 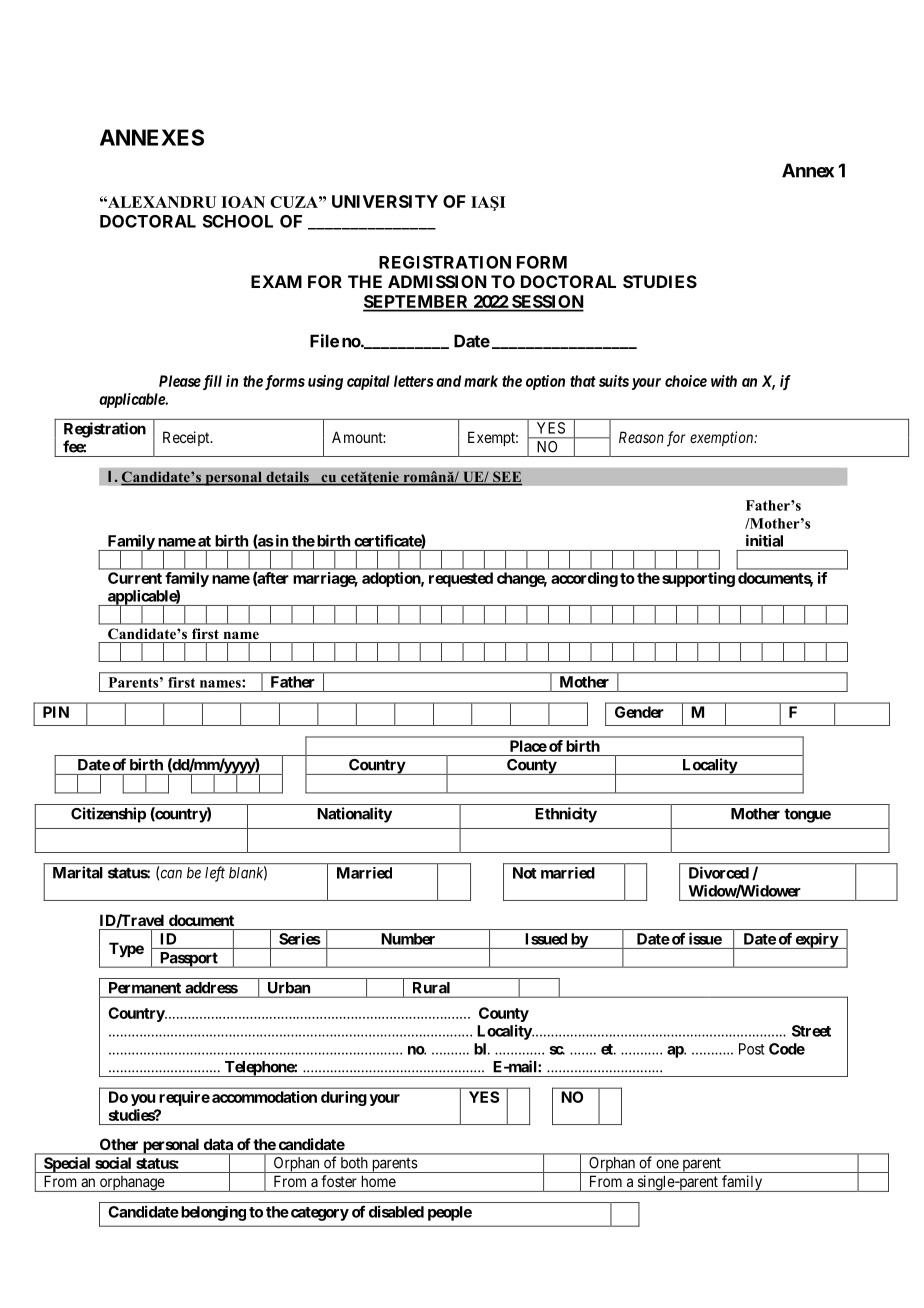 I want to click on SESSION, so click(x=547, y=303).
